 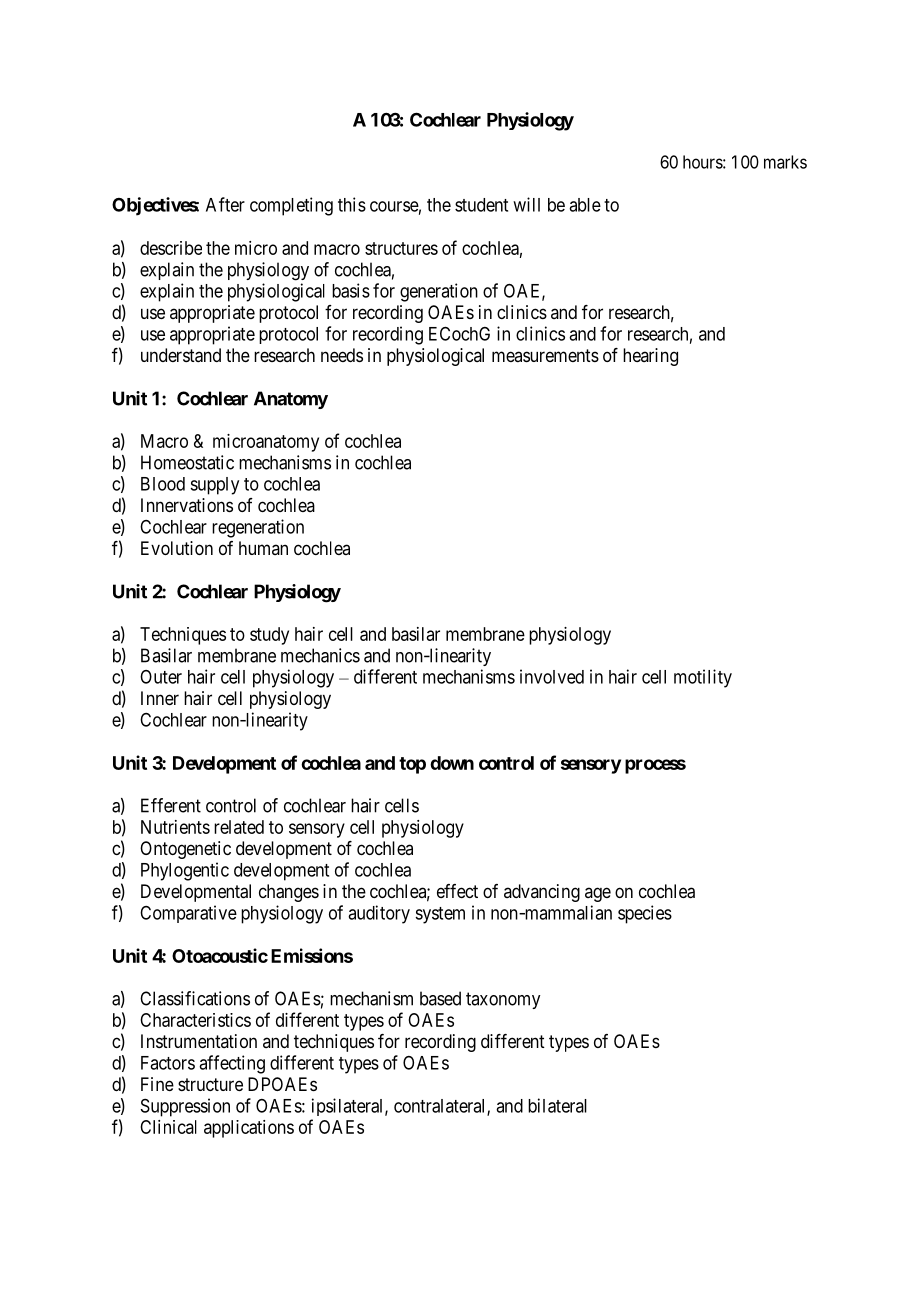 What do you see at coordinates (249, 1129) in the screenshot?
I see `applications` at bounding box center [249, 1129].
